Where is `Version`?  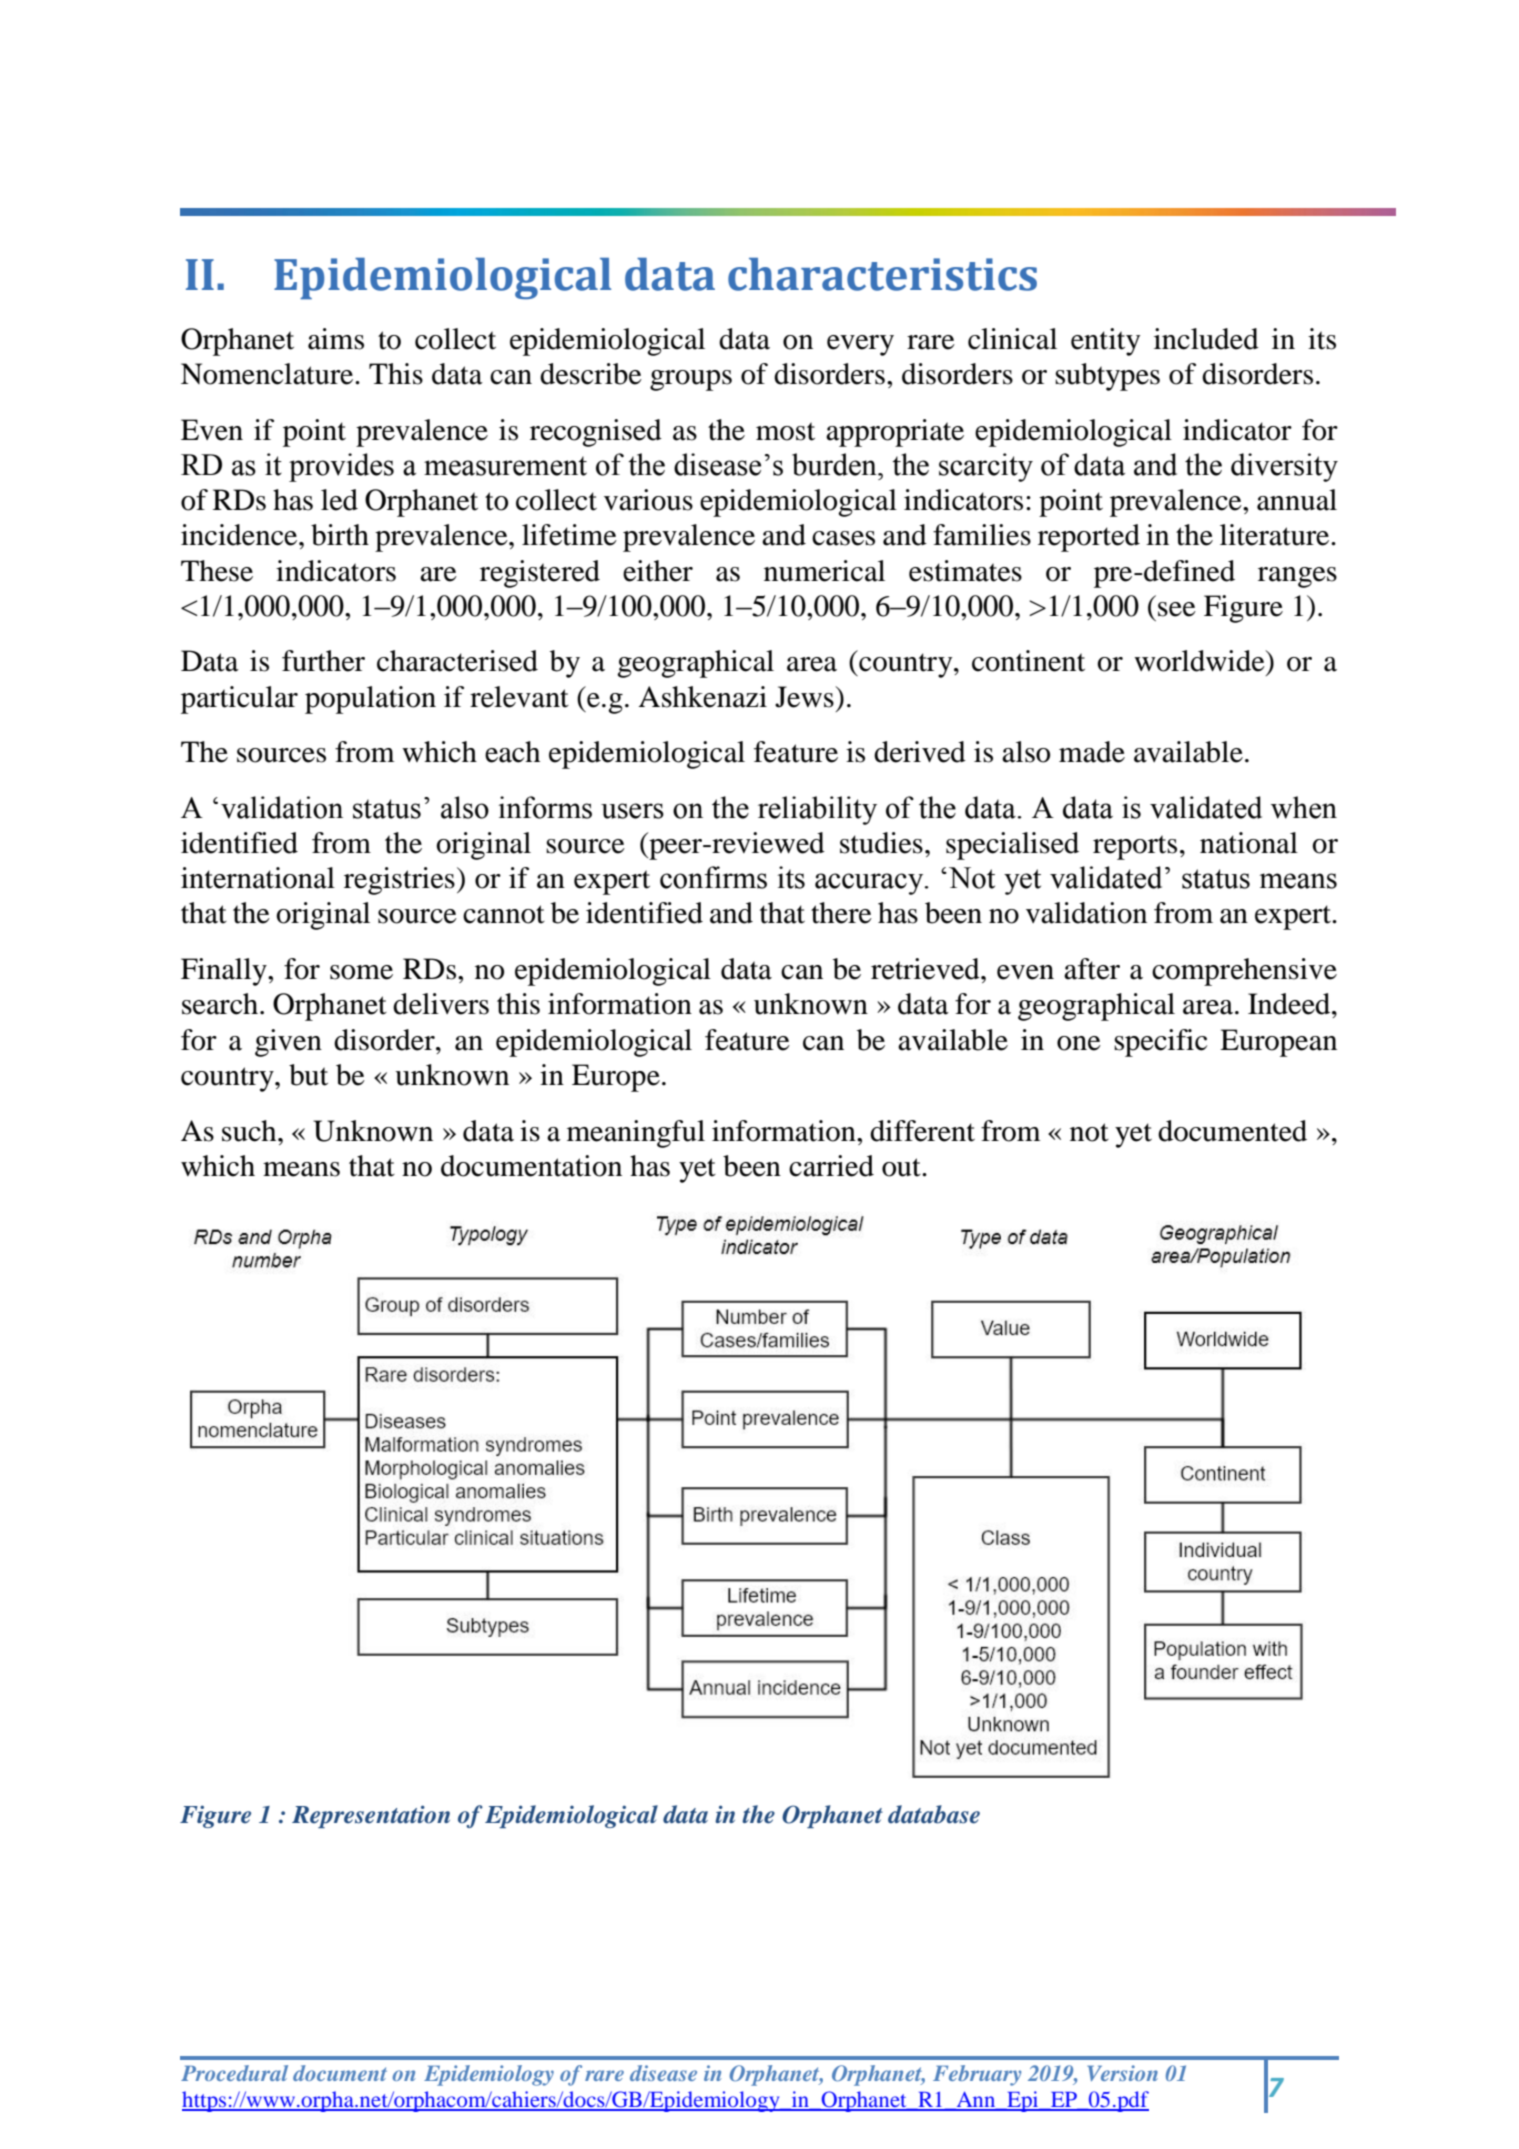
Version is located at coordinates (1122, 2073).
